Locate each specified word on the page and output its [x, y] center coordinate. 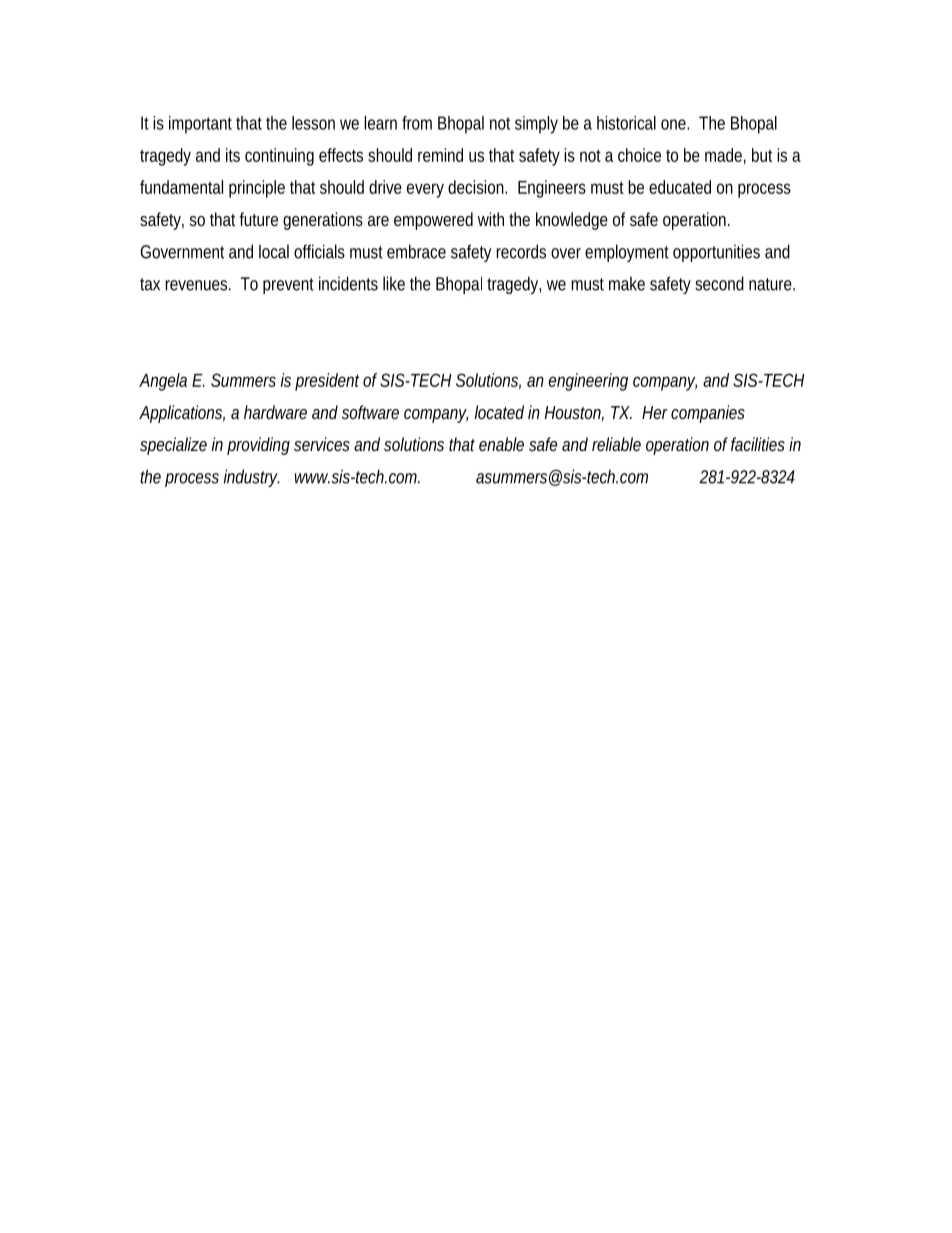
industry [252, 478]
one [675, 124]
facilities [758, 444]
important [200, 125]
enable [501, 444]
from [417, 123]
